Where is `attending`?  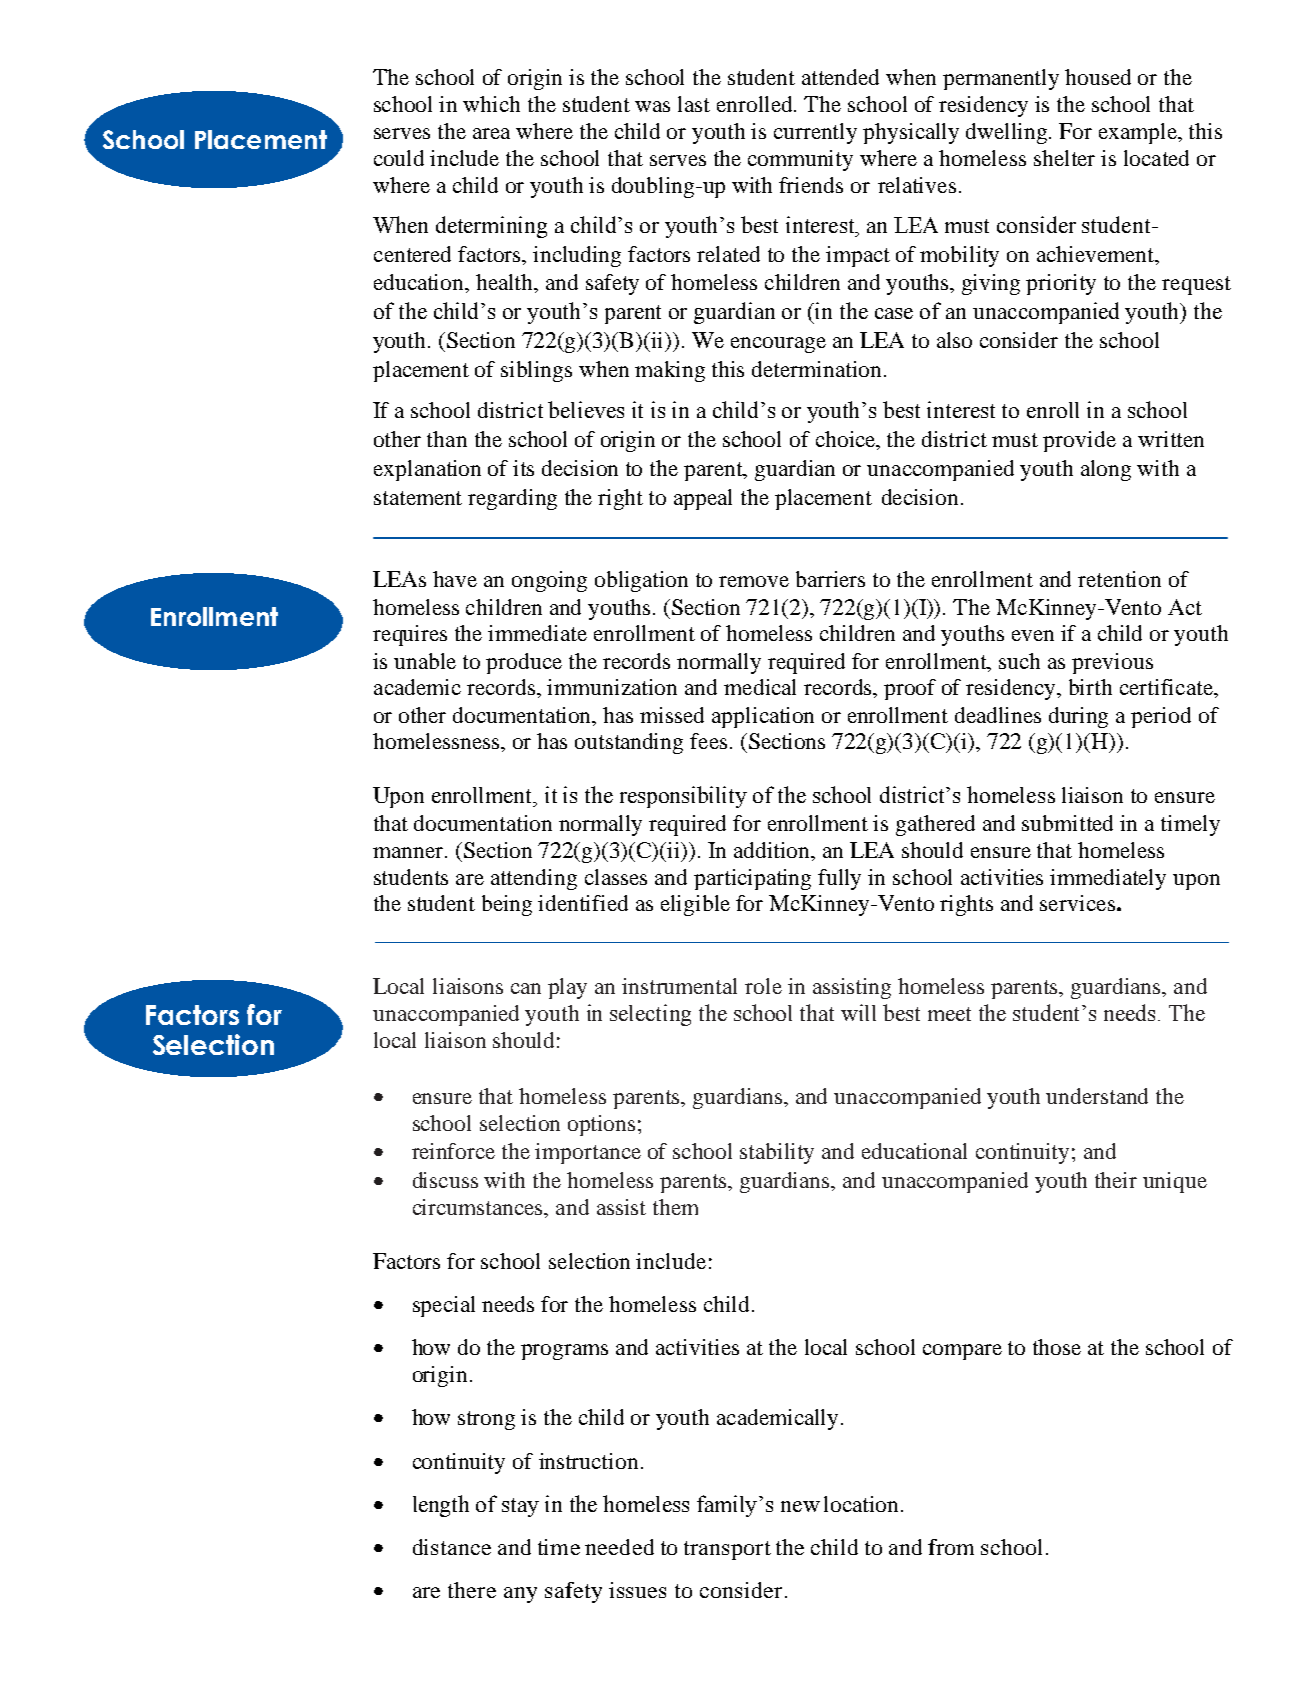
attending is located at coordinates (534, 879).
